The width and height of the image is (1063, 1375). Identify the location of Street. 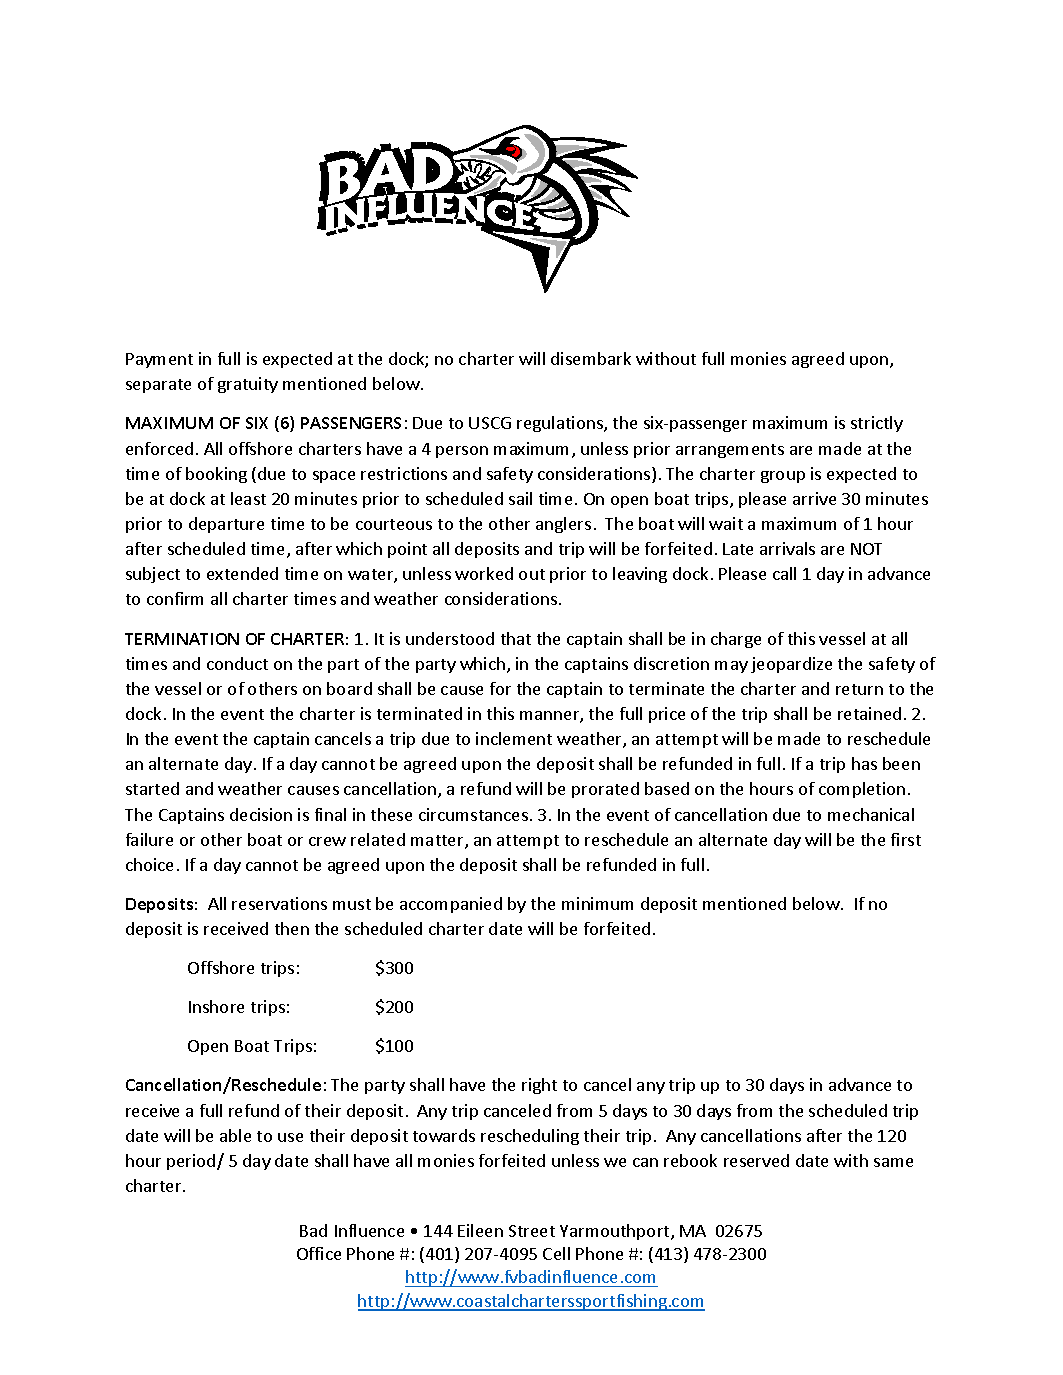
(532, 1231).
